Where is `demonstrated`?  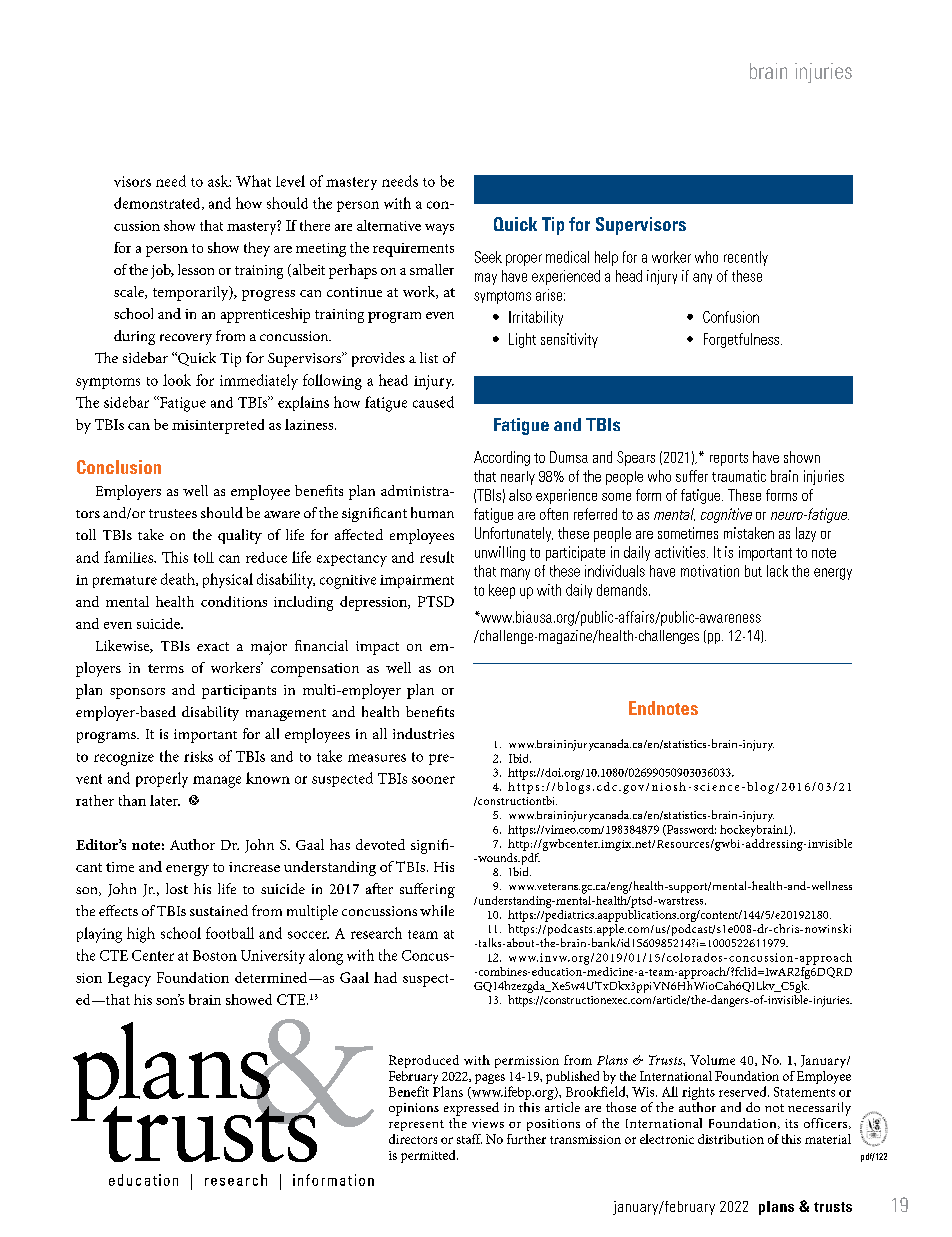
demonstrated is located at coordinates (158, 203).
